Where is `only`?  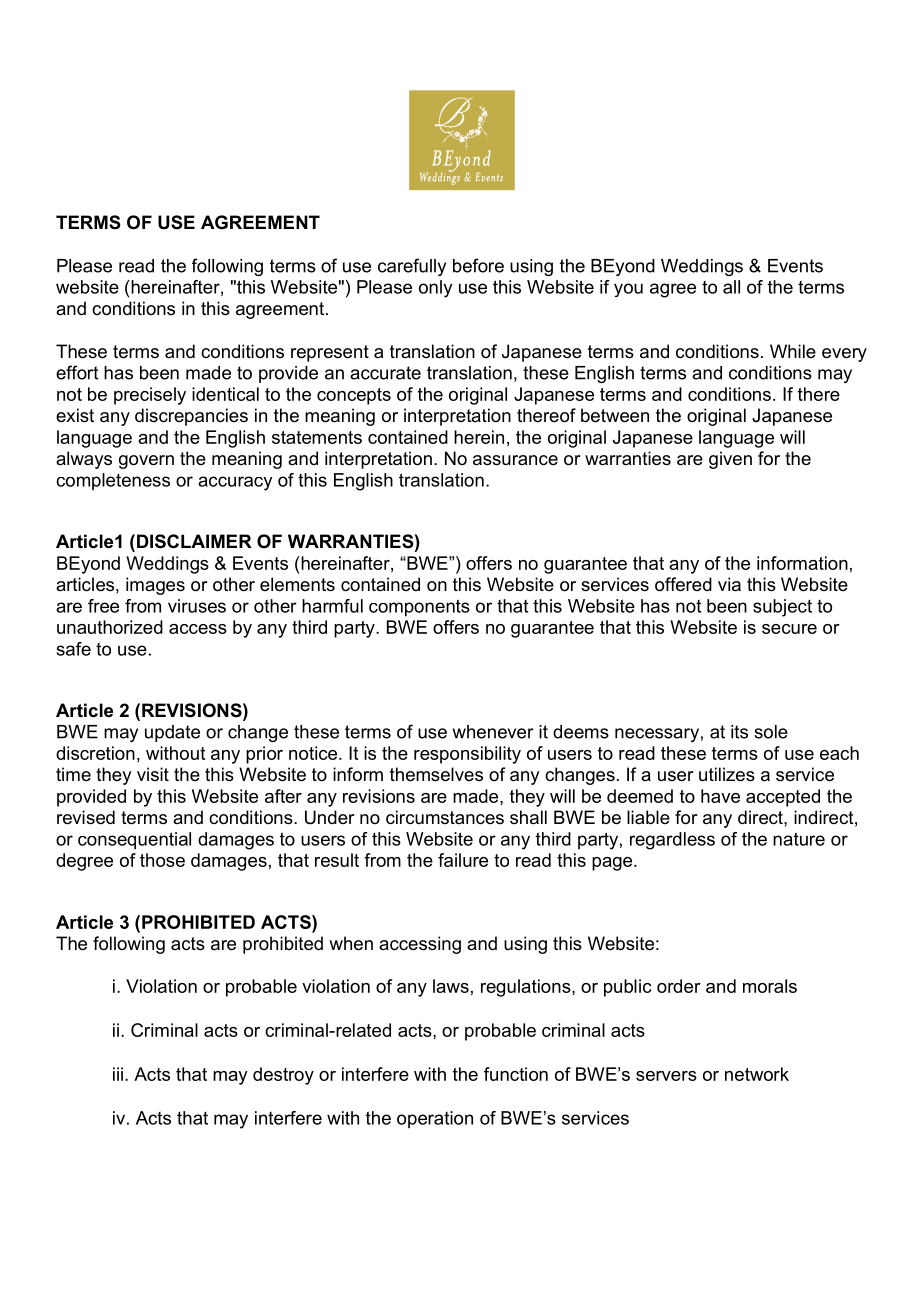 only is located at coordinates (435, 289).
